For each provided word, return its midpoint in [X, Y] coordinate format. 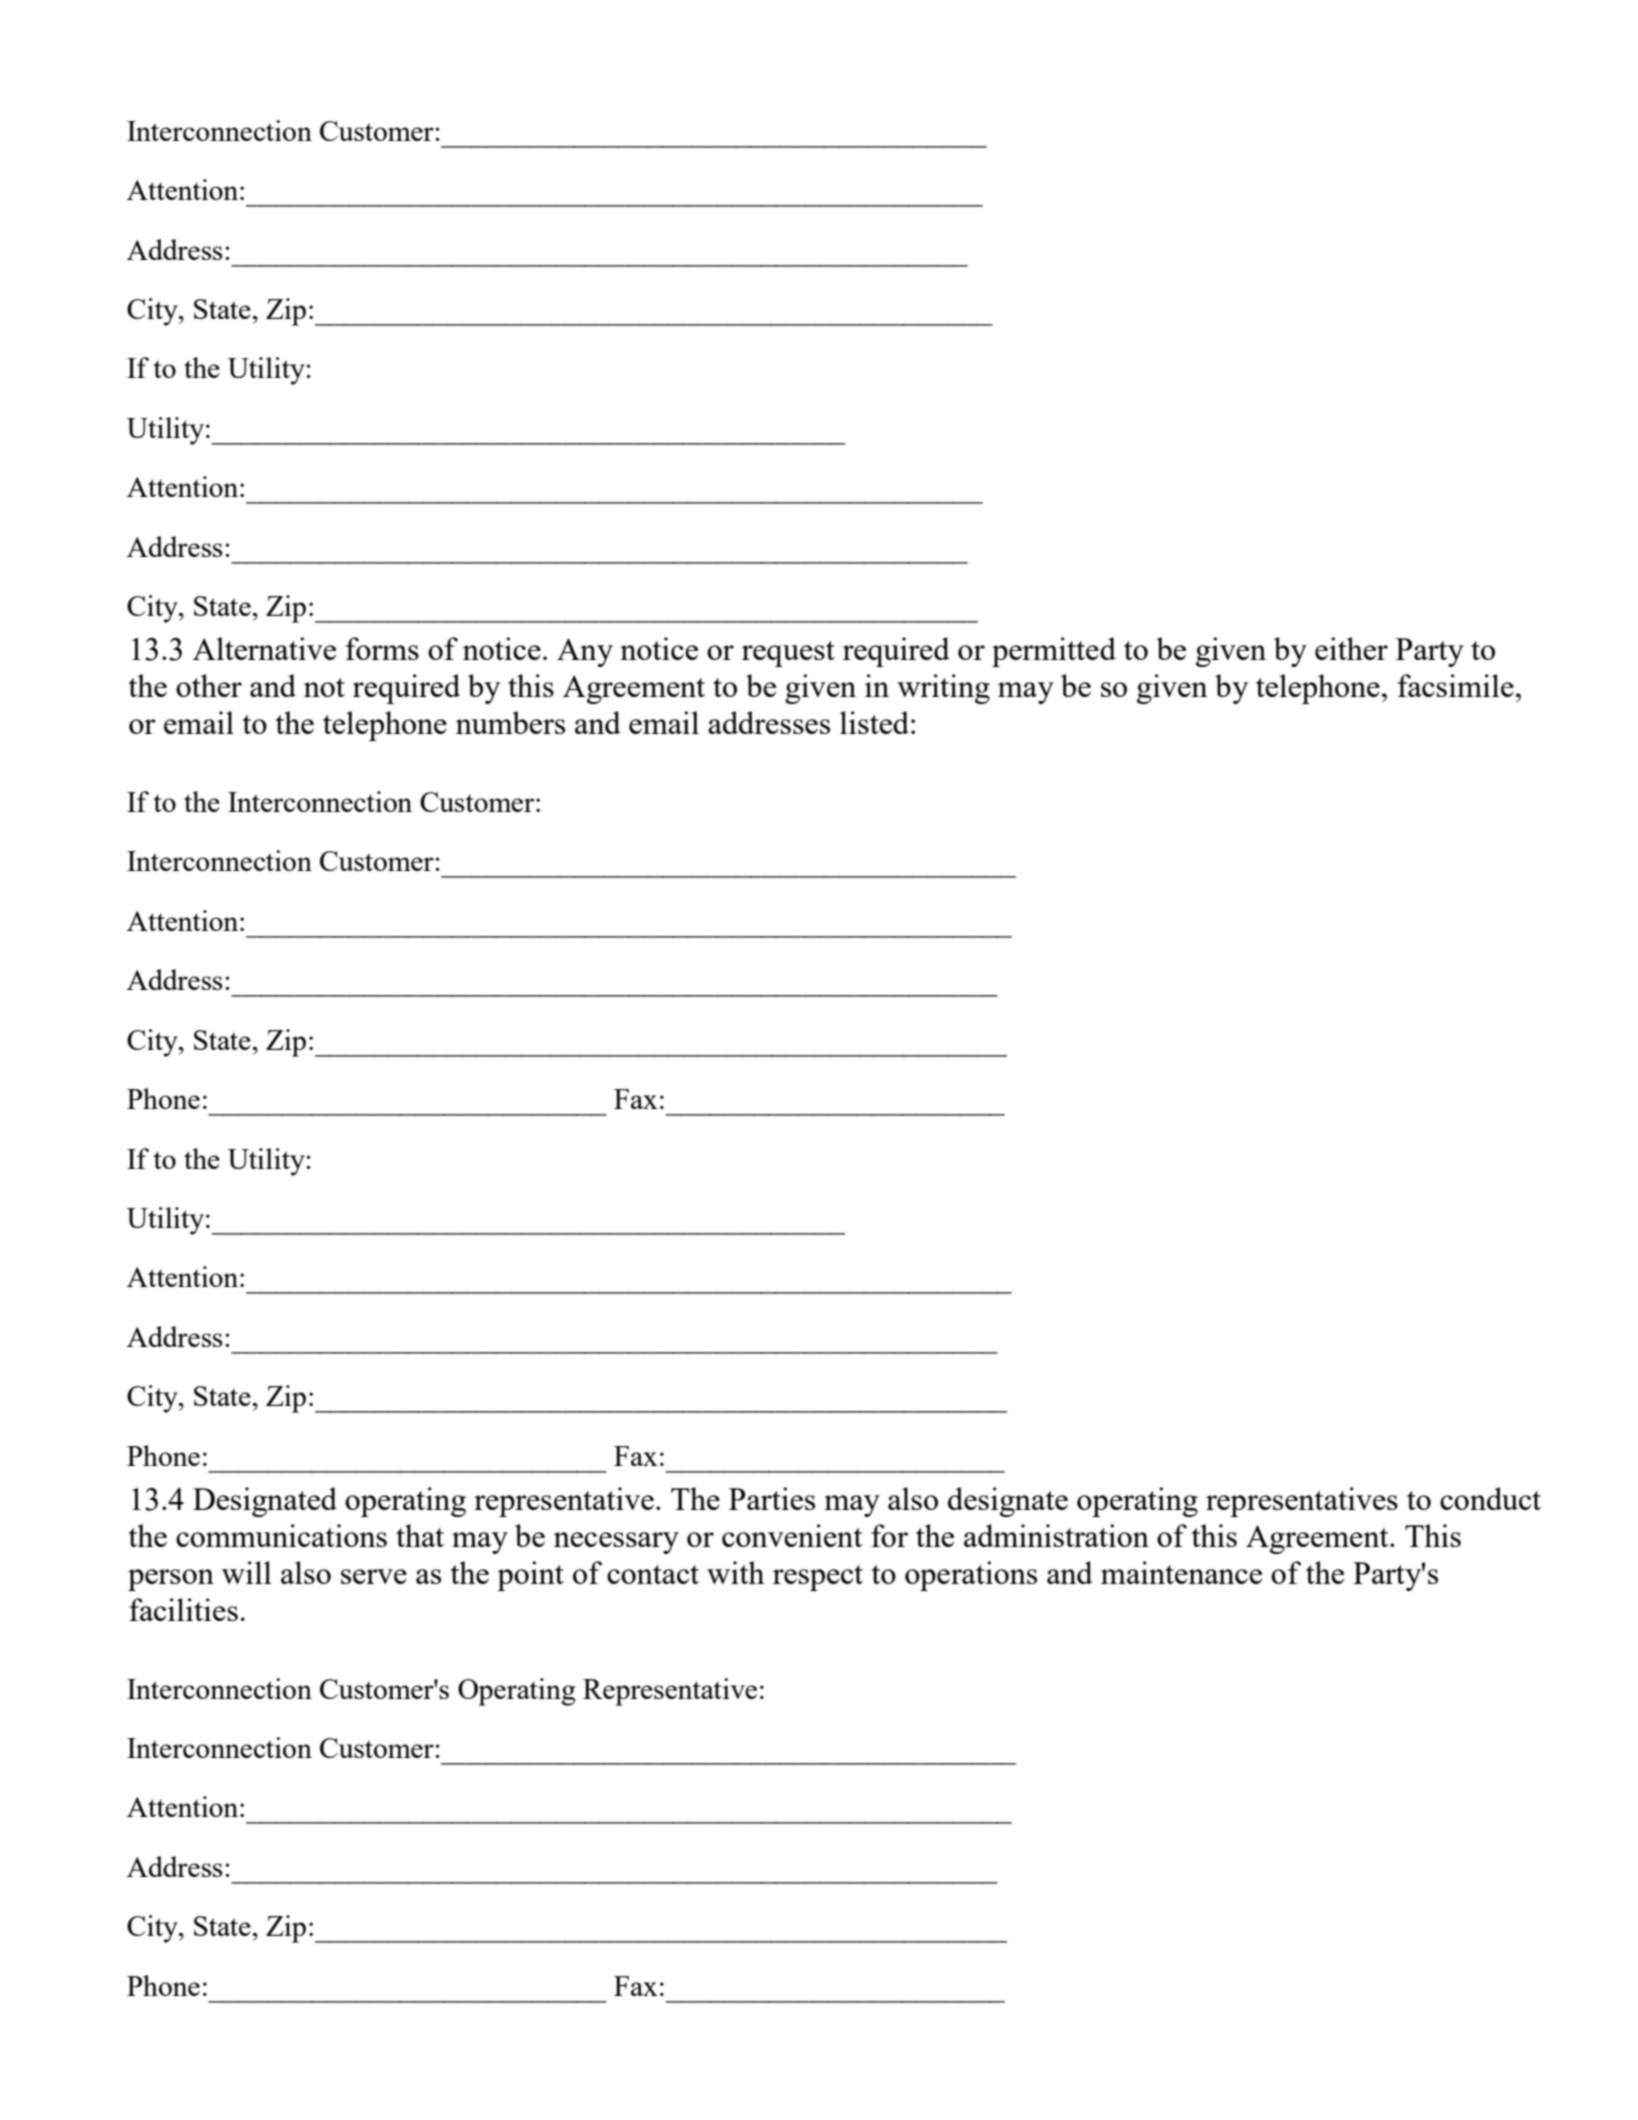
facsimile [1456, 685]
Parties [772, 1498]
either [1351, 648]
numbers [510, 722]
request [788, 654]
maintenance [1181, 1572]
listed [874, 722]
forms [382, 648]
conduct [1490, 1498]
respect [818, 1578]
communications [281, 1535]
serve [374, 1576]
